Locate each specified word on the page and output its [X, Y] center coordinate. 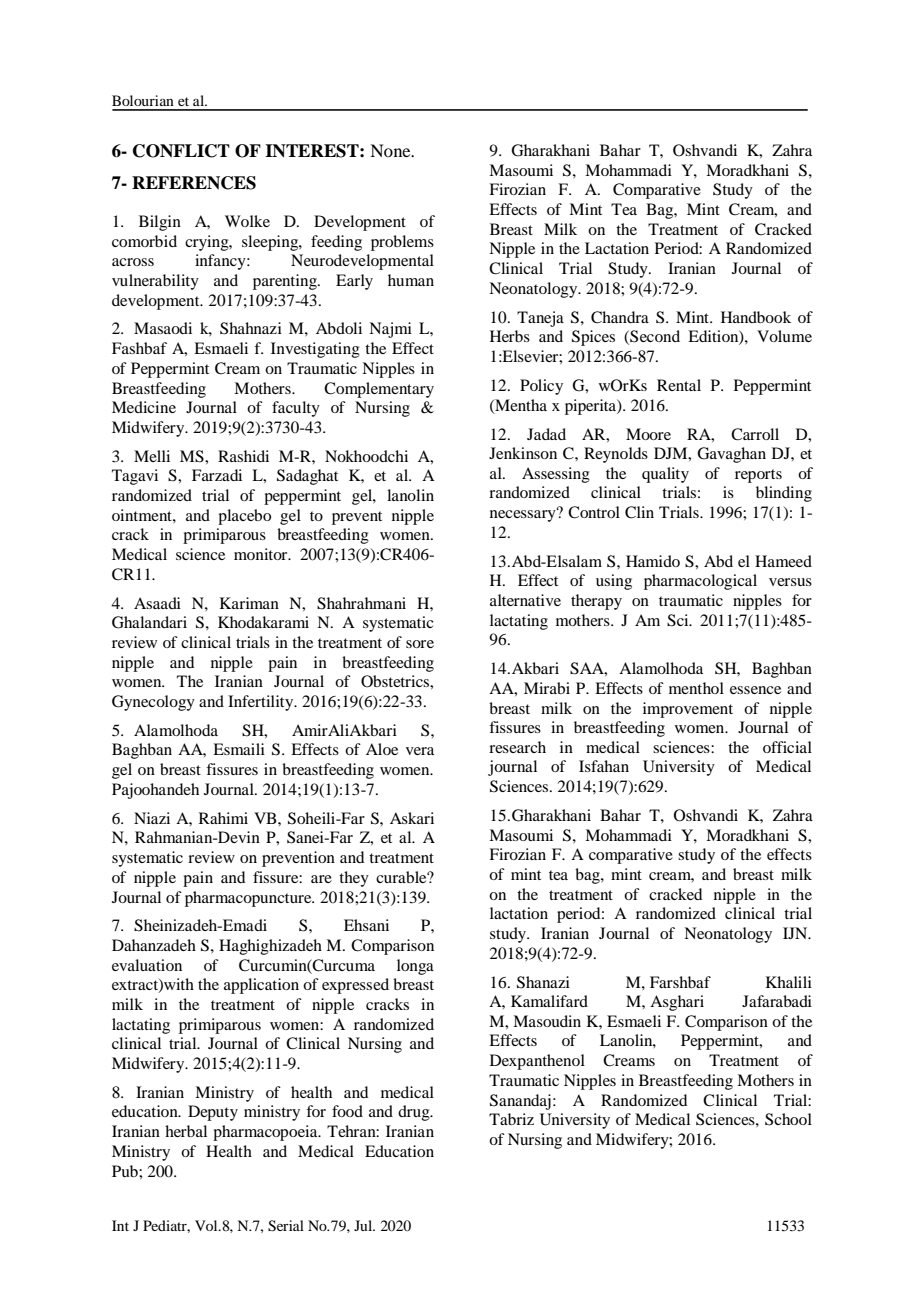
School [788, 1119]
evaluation [147, 965]
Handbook [756, 317]
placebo [244, 517]
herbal [186, 1131]
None [391, 150]
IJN [796, 933]
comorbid [144, 241]
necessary [524, 515]
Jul [364, 1225]
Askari [412, 818]
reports [758, 476]
